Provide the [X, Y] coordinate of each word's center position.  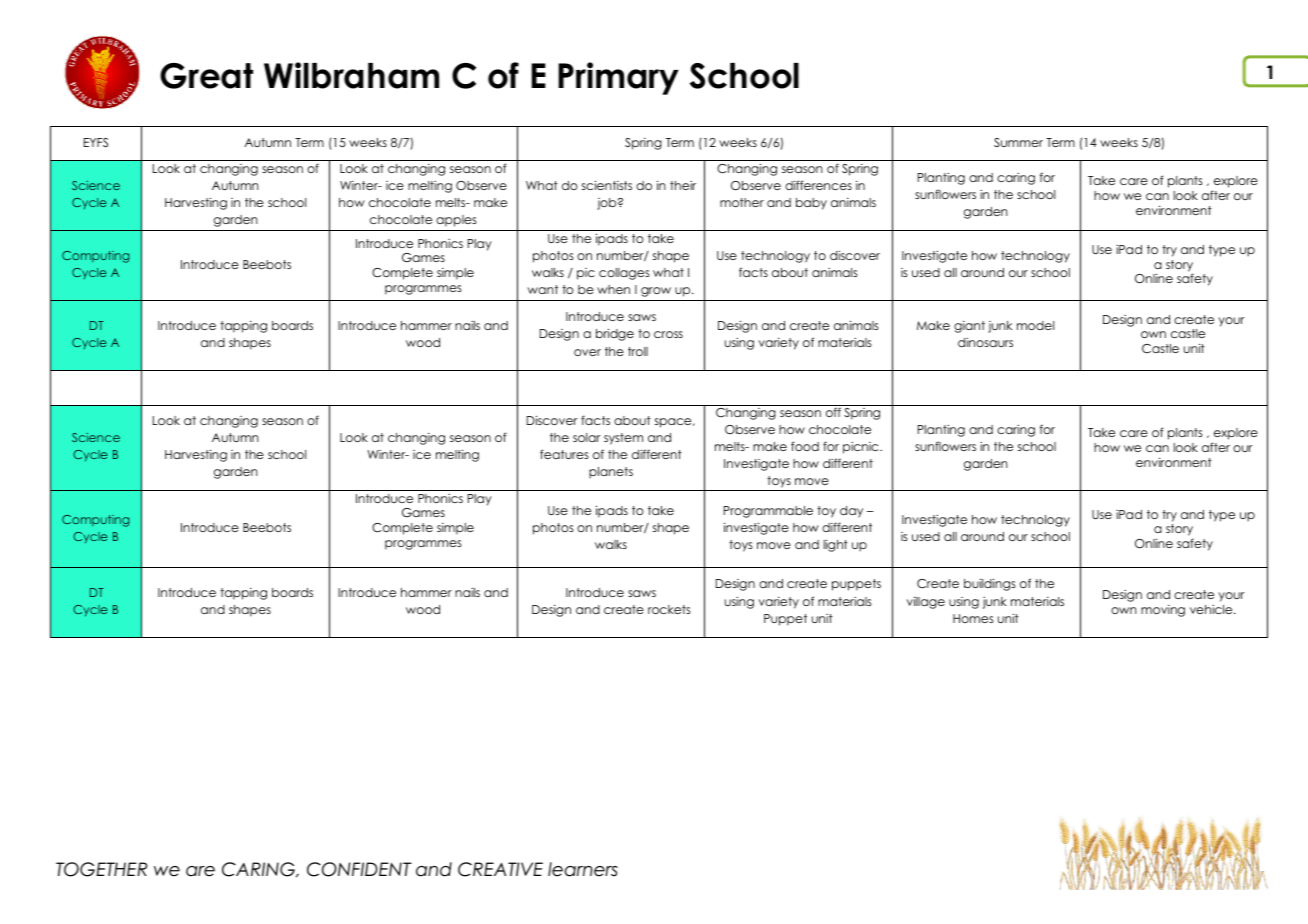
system [623, 439]
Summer [1018, 142]
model [1035, 325]
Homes [973, 618]
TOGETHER [101, 869]
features [564, 454]
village [926, 602]
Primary [618, 78]
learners [583, 869]
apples [456, 221]
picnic [862, 448]
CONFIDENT [359, 869]
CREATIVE [500, 869]
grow [656, 292]
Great [206, 76]
